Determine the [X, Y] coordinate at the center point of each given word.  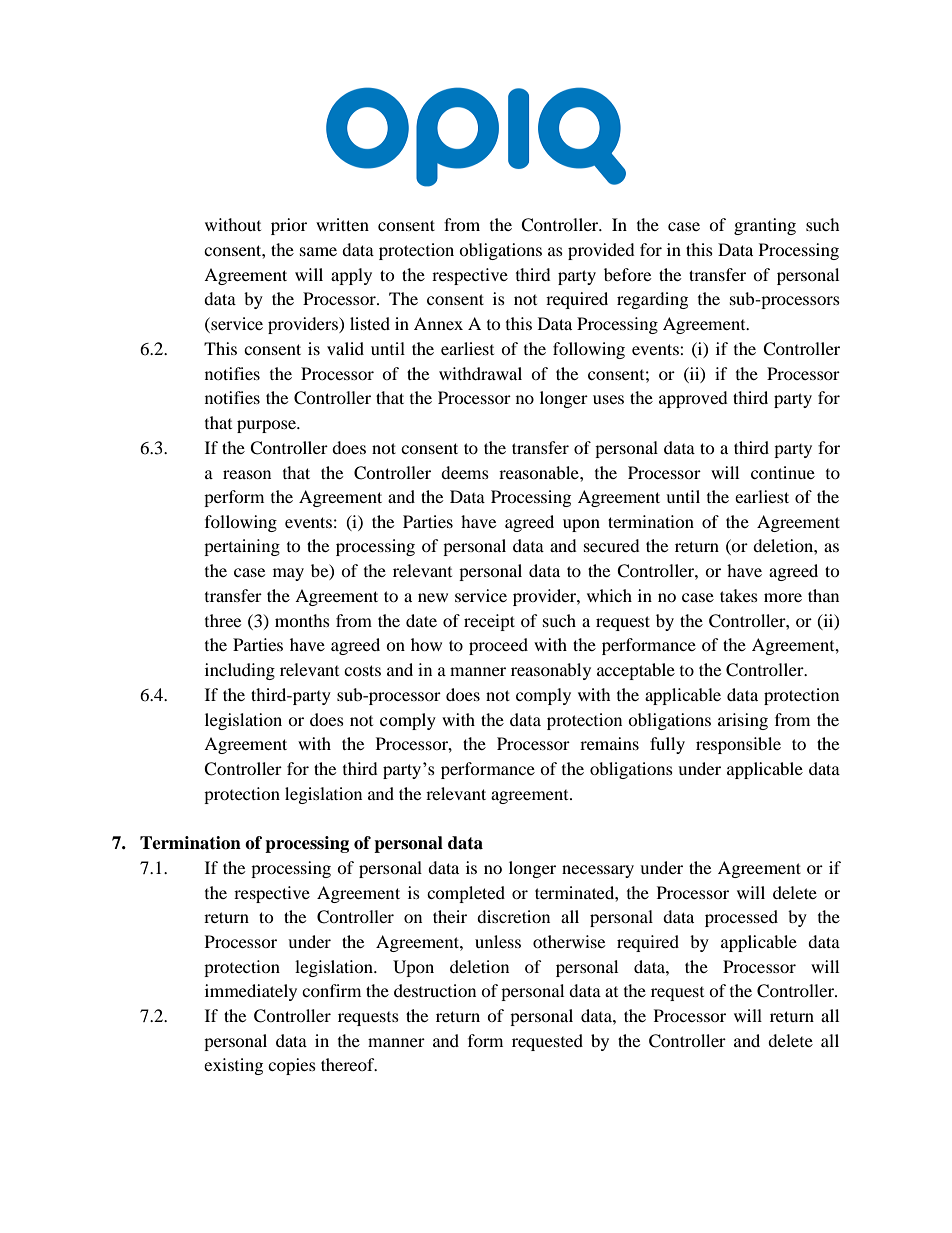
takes [739, 595]
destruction [435, 990]
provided [601, 251]
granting [765, 226]
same [318, 251]
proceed [498, 646]
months [302, 620]
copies [292, 1066]
